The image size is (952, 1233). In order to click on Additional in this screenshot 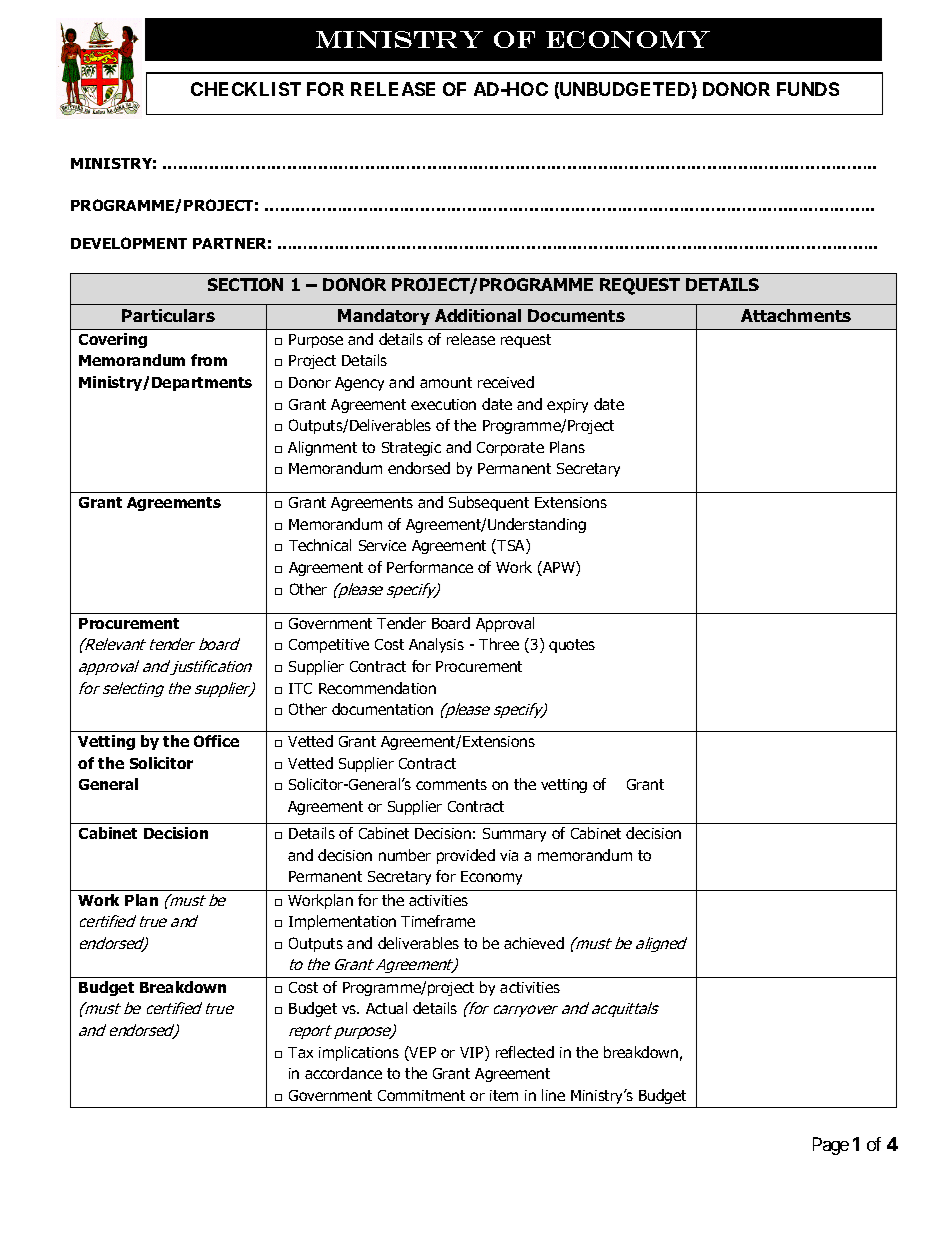, I will do `click(478, 315)`.
